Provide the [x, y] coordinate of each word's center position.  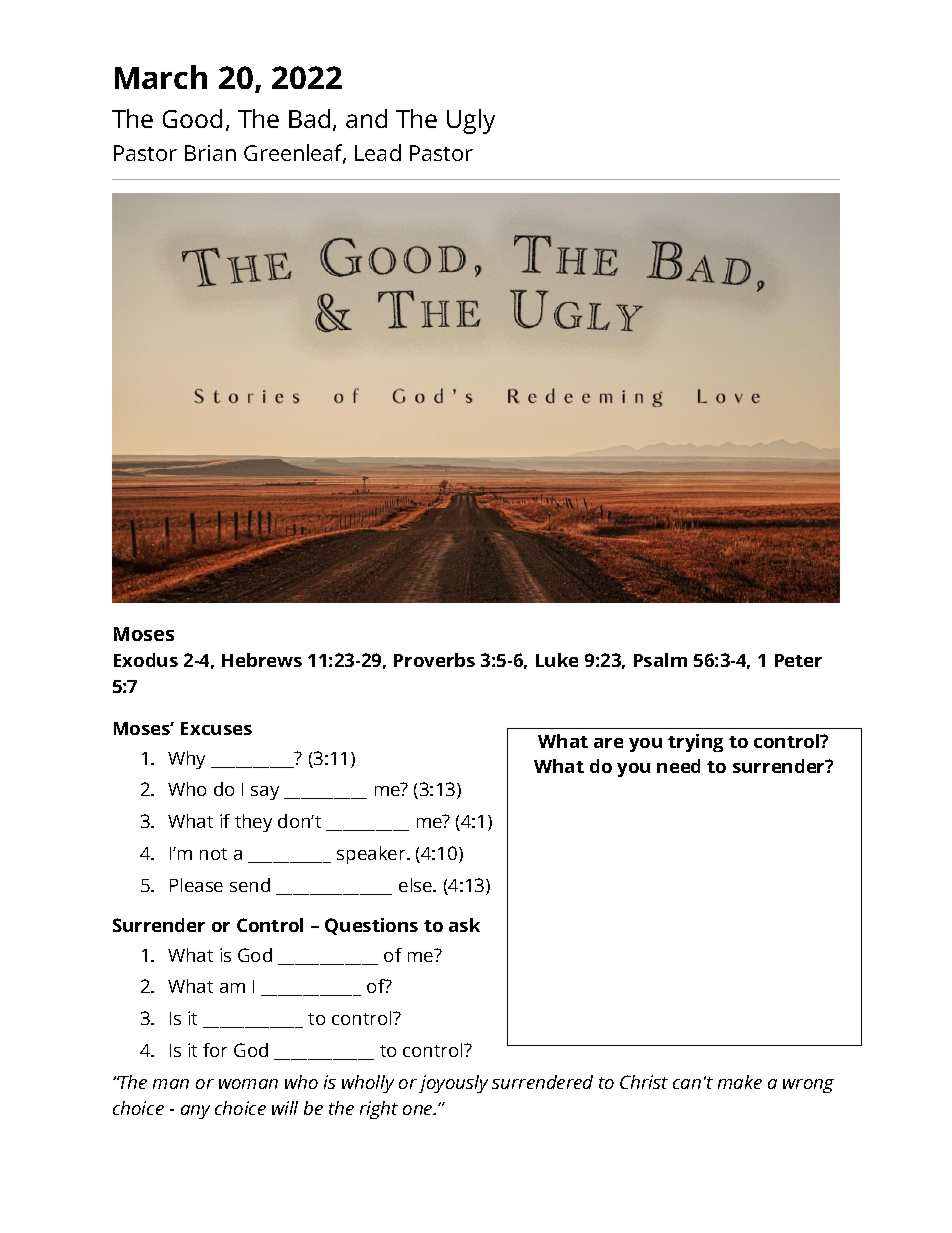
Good [192, 118]
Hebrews [262, 660]
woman [248, 1084]
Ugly [471, 121]
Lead [378, 152]
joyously [453, 1084]
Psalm [660, 660]
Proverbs [434, 660]
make [740, 1082]
